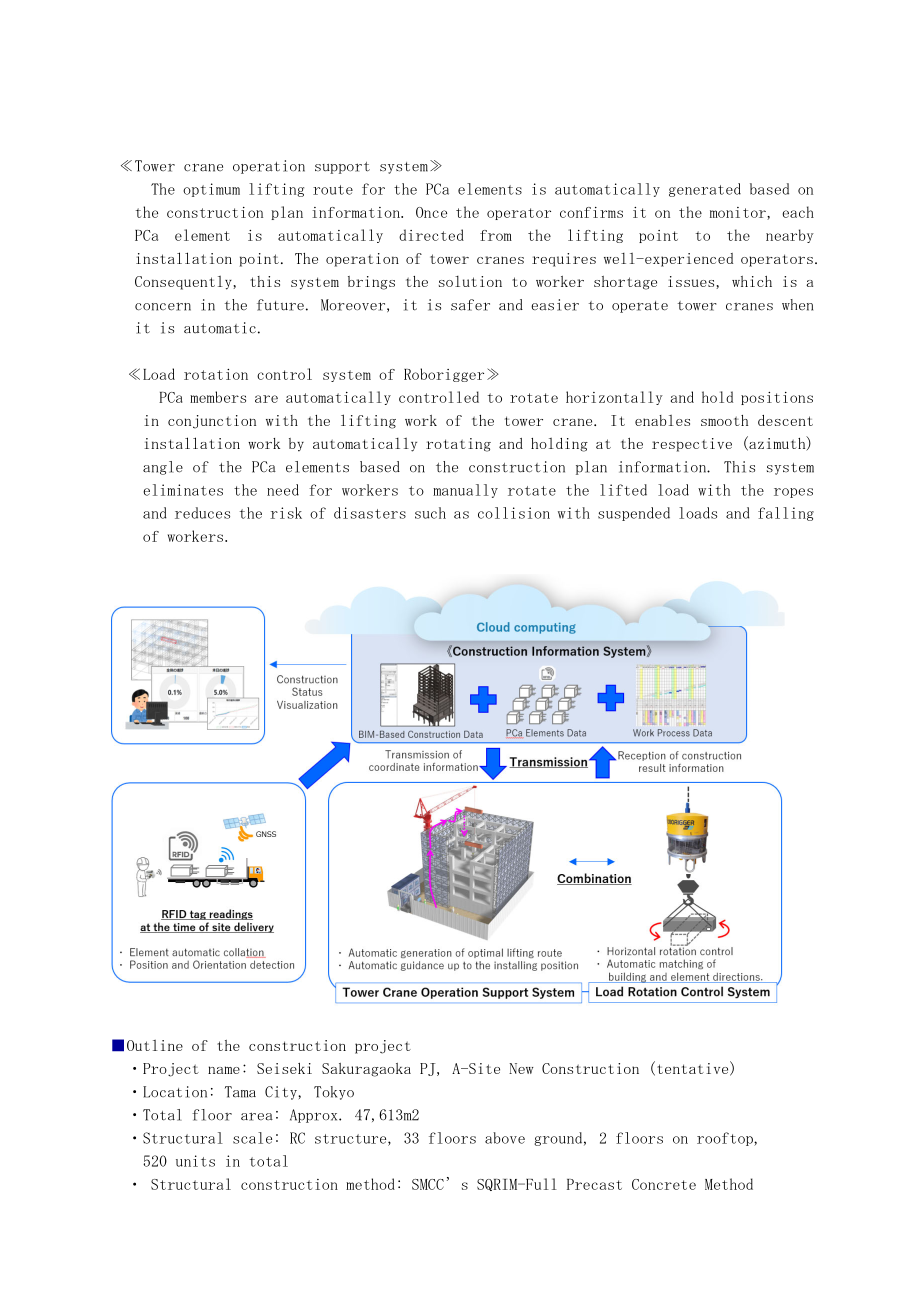 This screenshot has height=1308, width=924. What do you see at coordinates (514, 513) in the screenshot?
I see `collision` at bounding box center [514, 513].
